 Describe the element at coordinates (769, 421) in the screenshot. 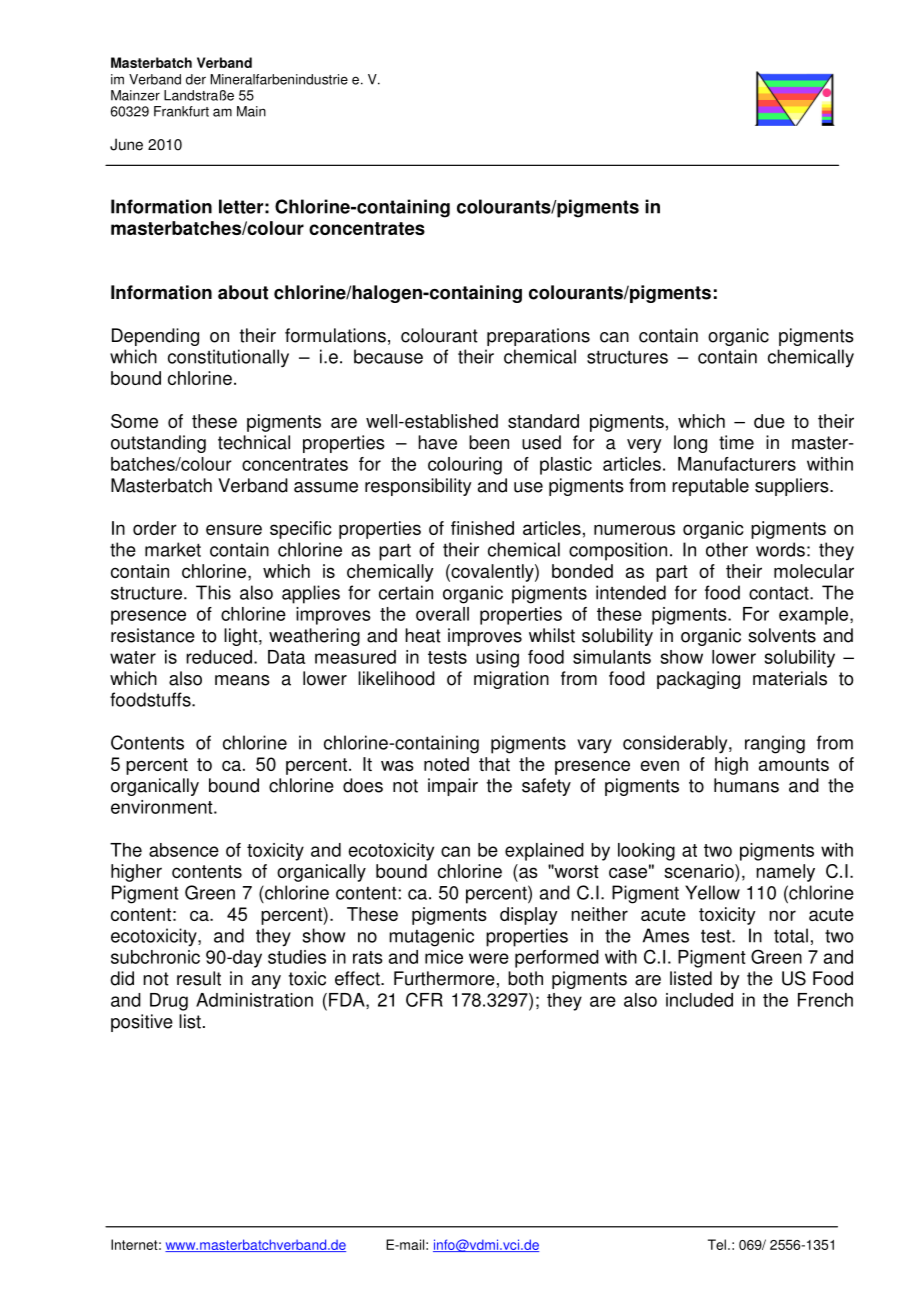

I see `due` at that location.
